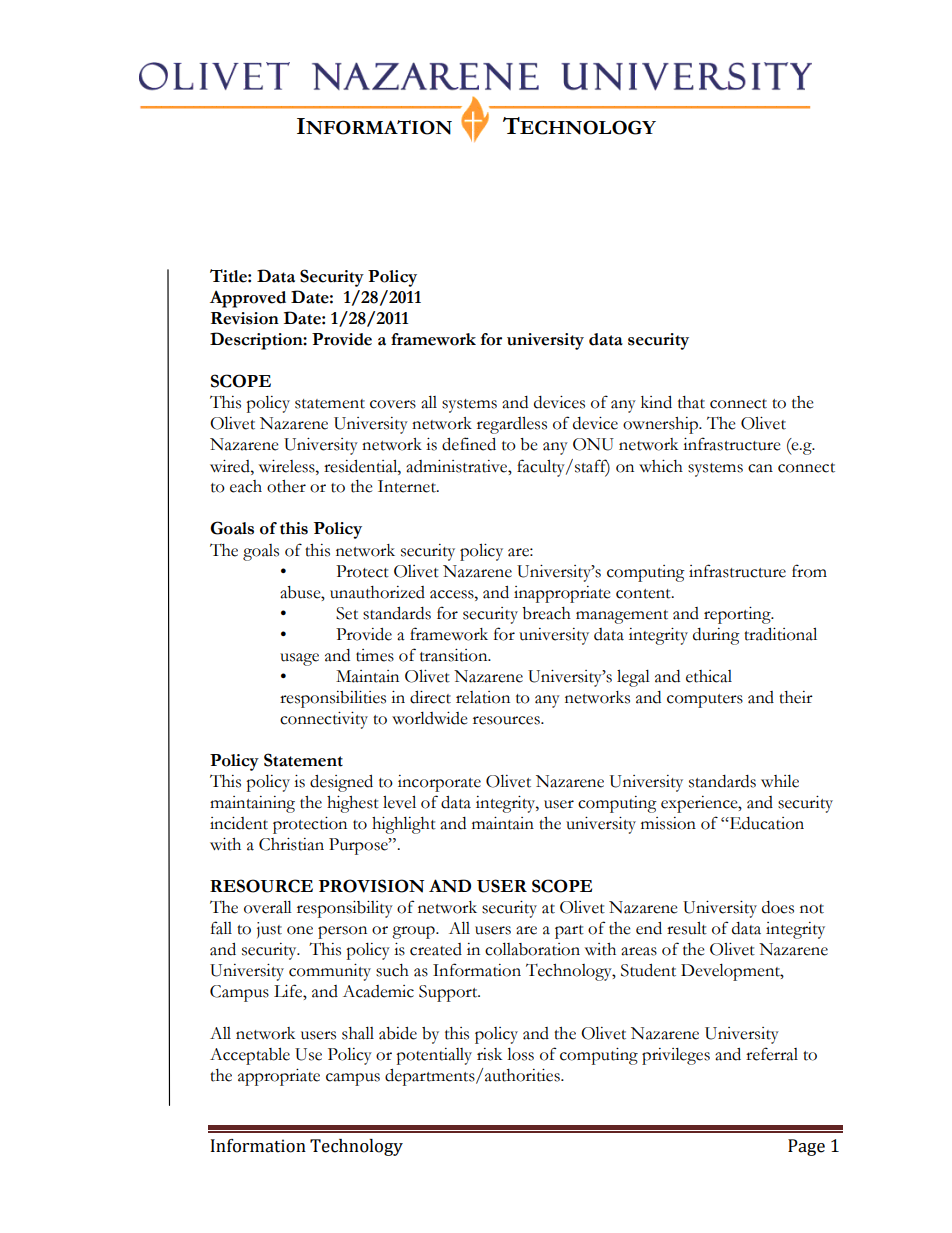  What do you see at coordinates (716, 636) in the page?
I see `during` at bounding box center [716, 636].
